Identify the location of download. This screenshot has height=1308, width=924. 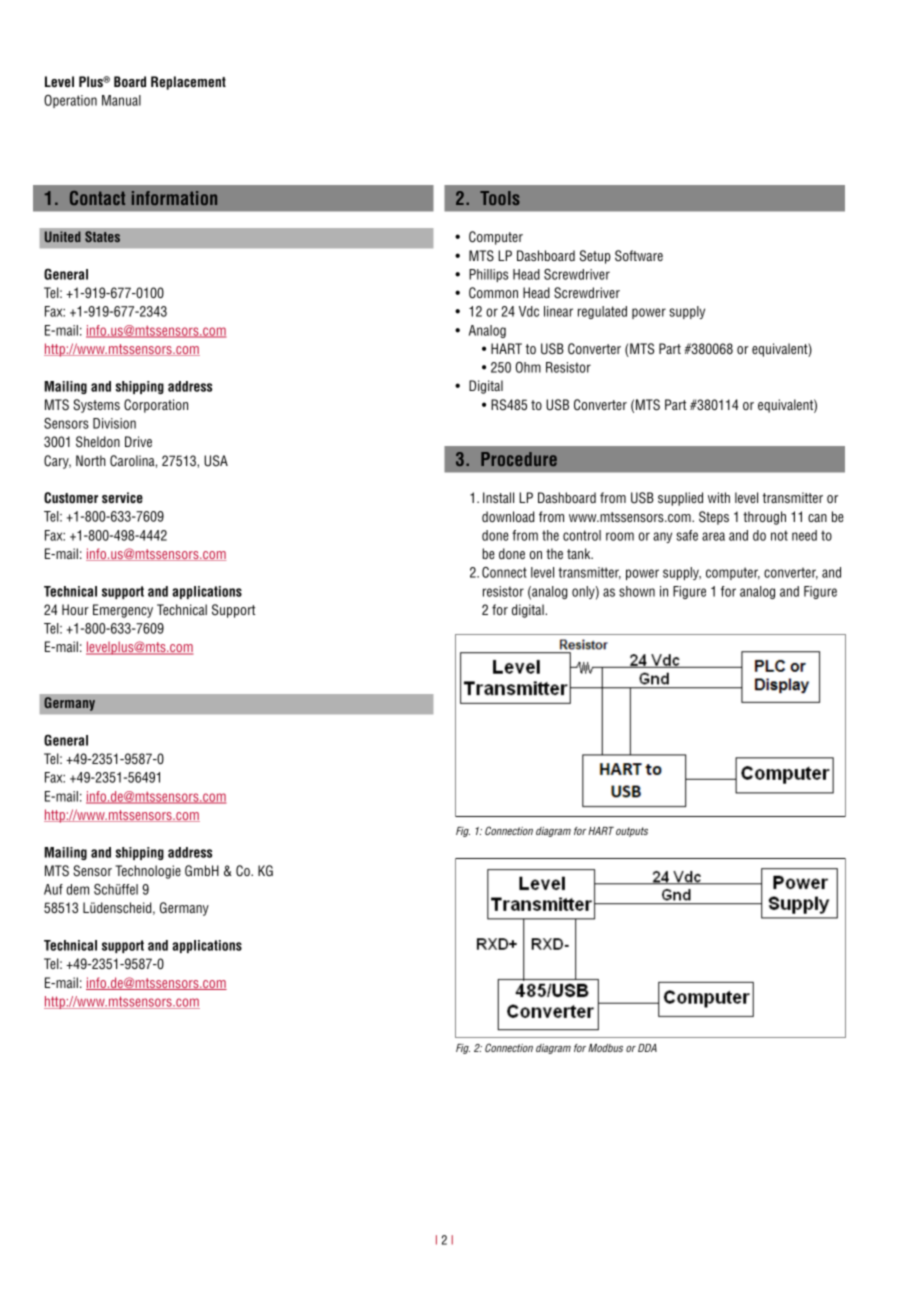
(508, 516).
